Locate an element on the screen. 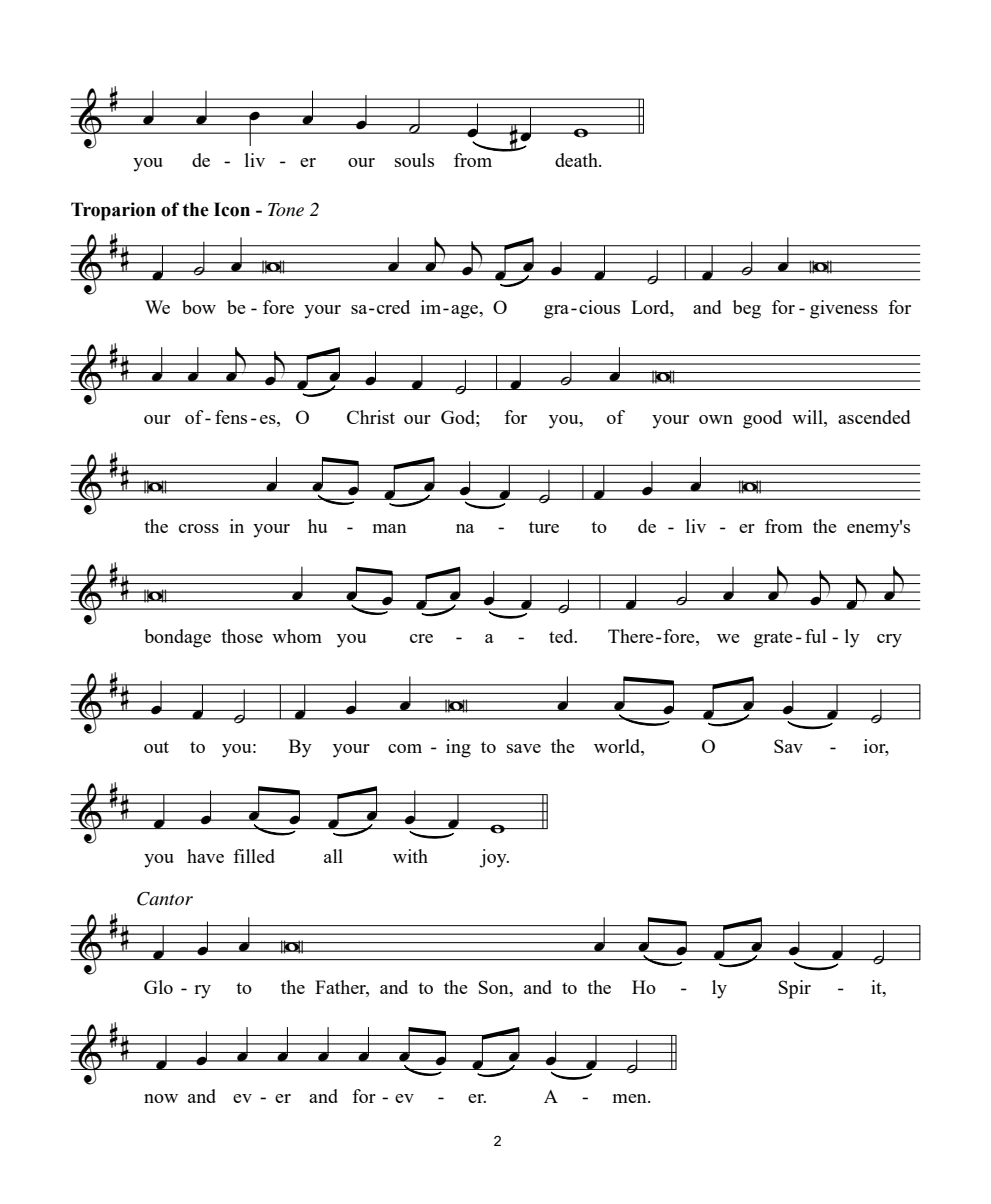  save is located at coordinates (524, 748).
